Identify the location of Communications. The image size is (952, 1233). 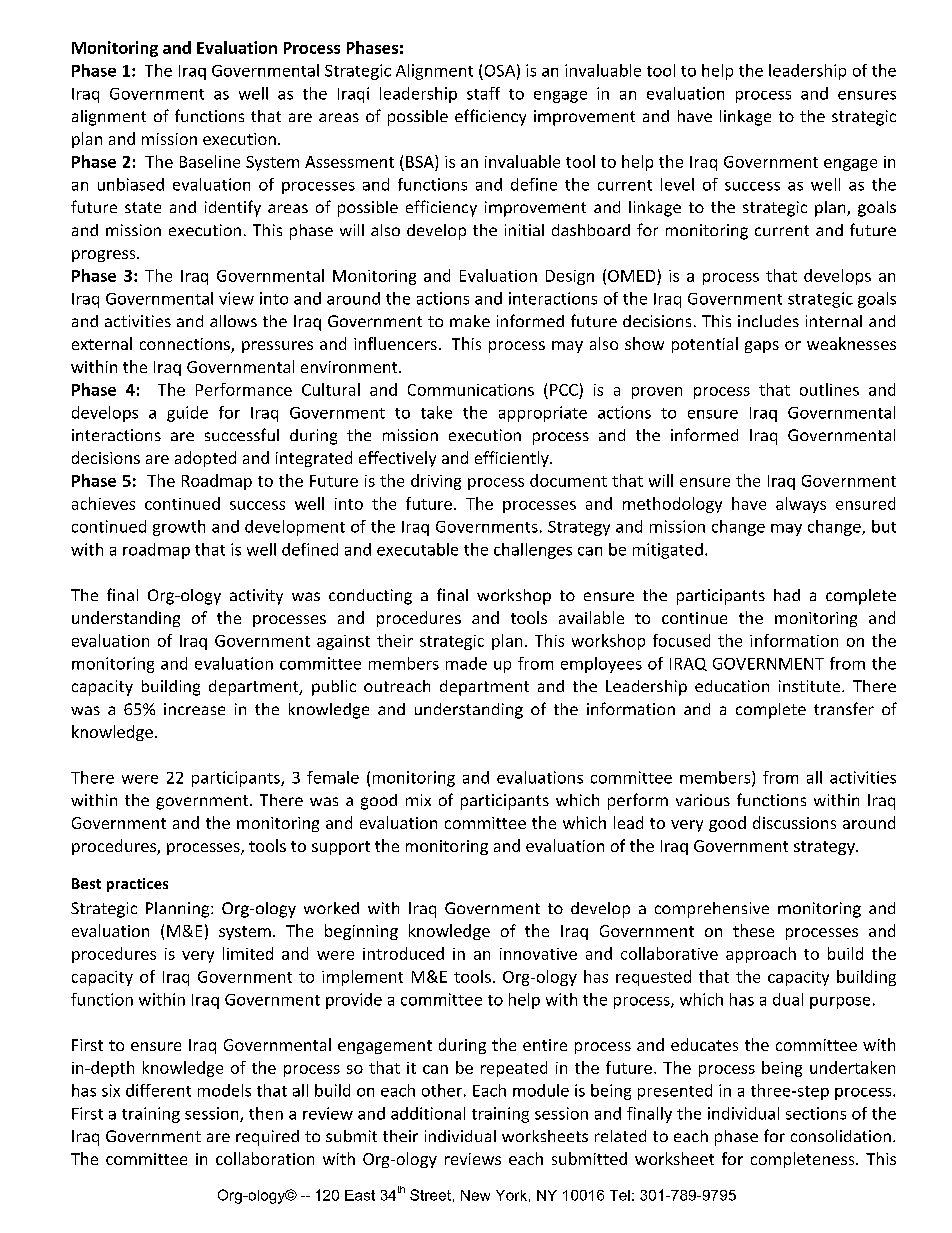
(471, 390).
